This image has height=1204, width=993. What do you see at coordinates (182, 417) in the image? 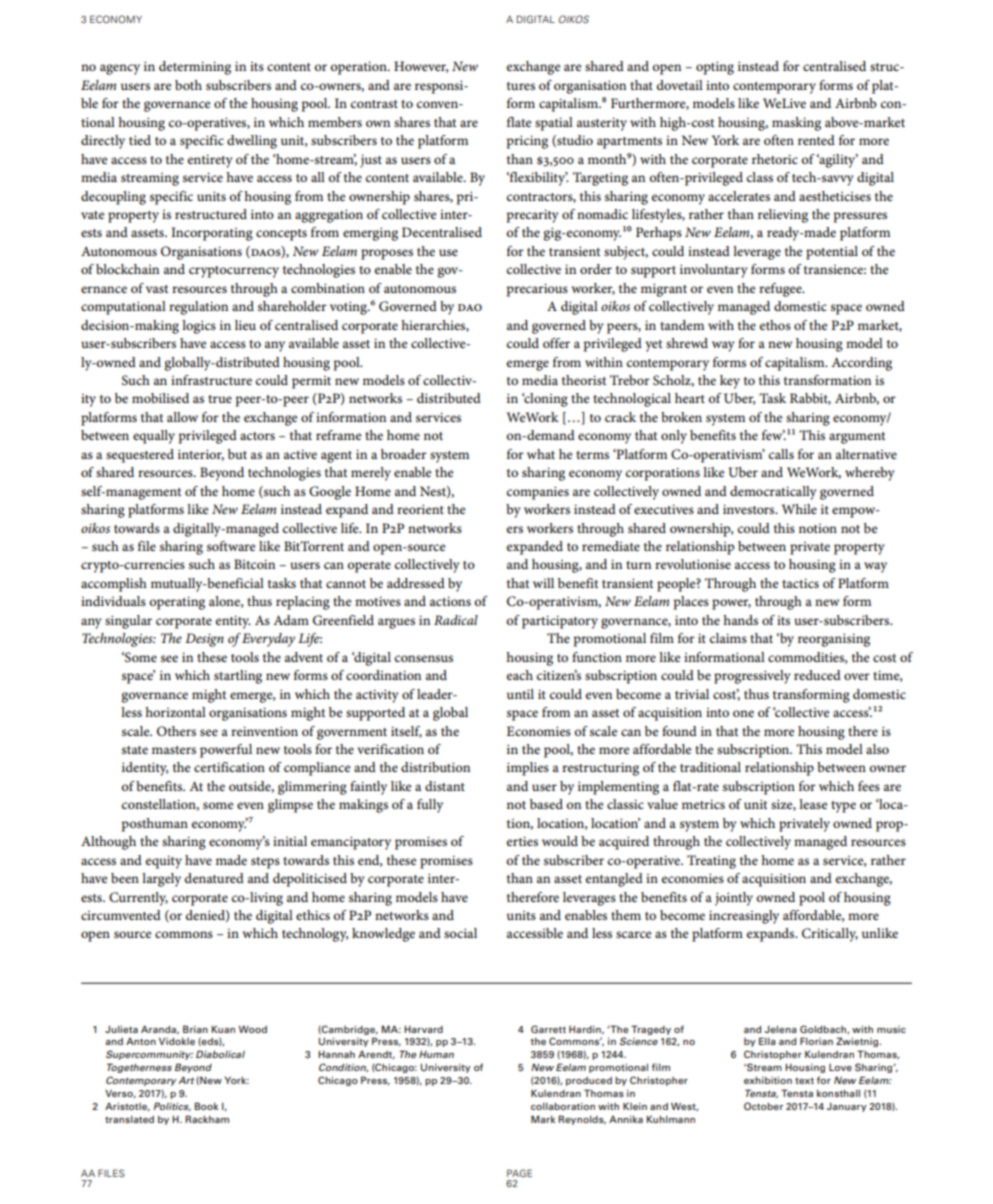
I see `allow` at bounding box center [182, 417].
